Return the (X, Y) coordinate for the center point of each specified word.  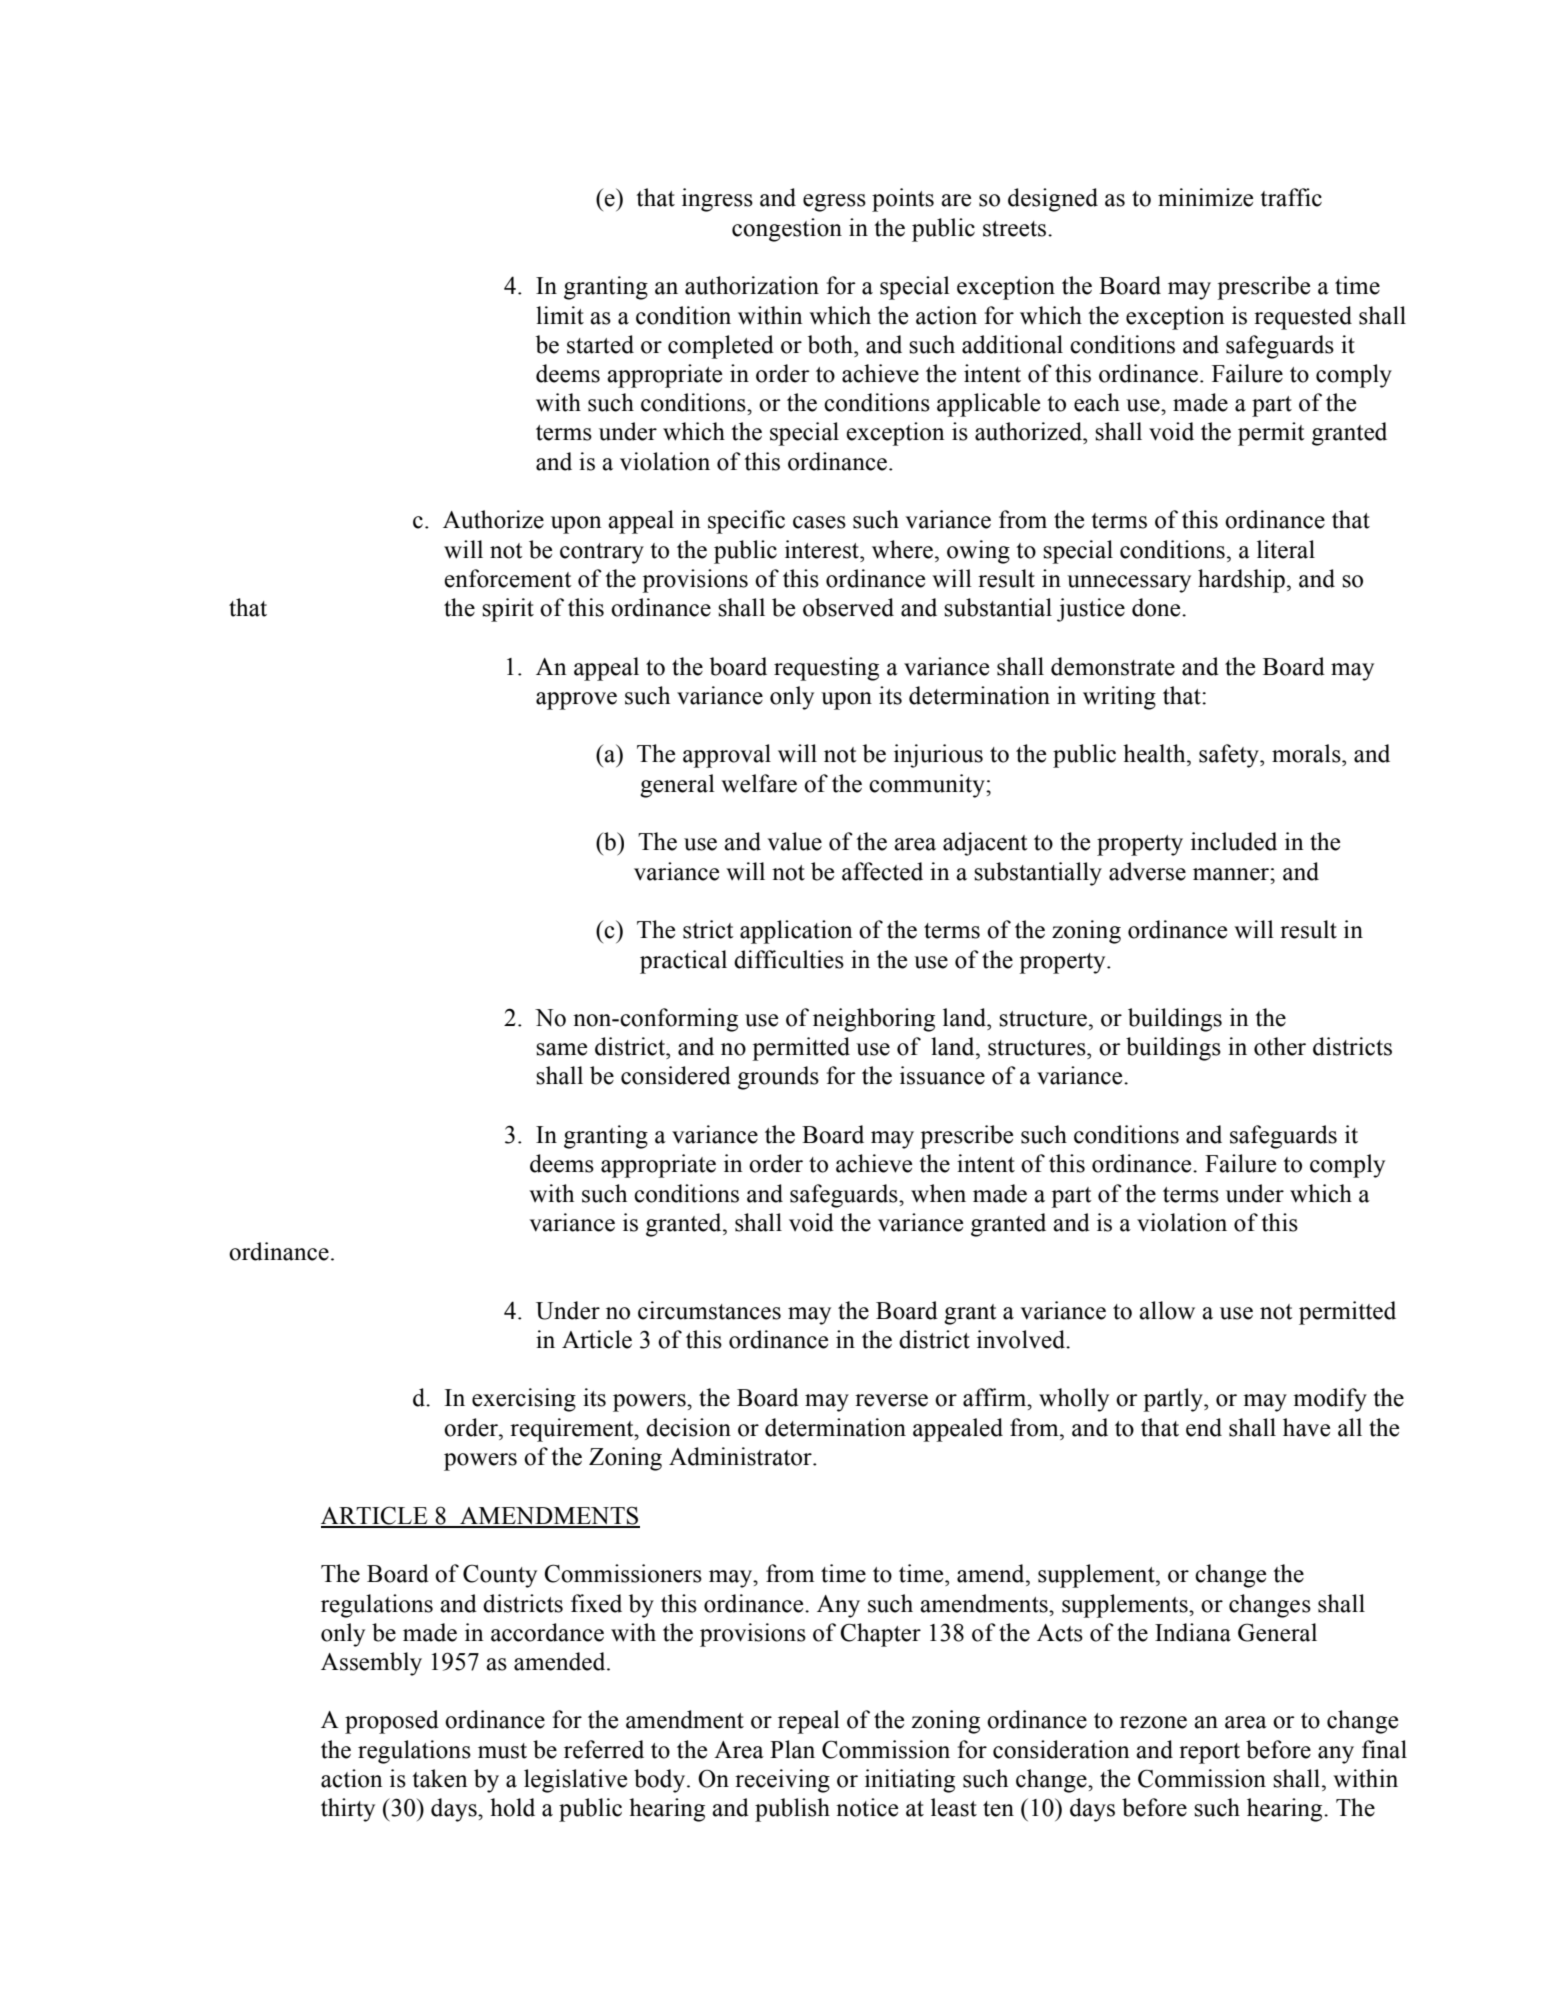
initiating (910, 1781)
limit (560, 315)
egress (834, 203)
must (502, 1751)
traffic (1291, 197)
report (1209, 1753)
